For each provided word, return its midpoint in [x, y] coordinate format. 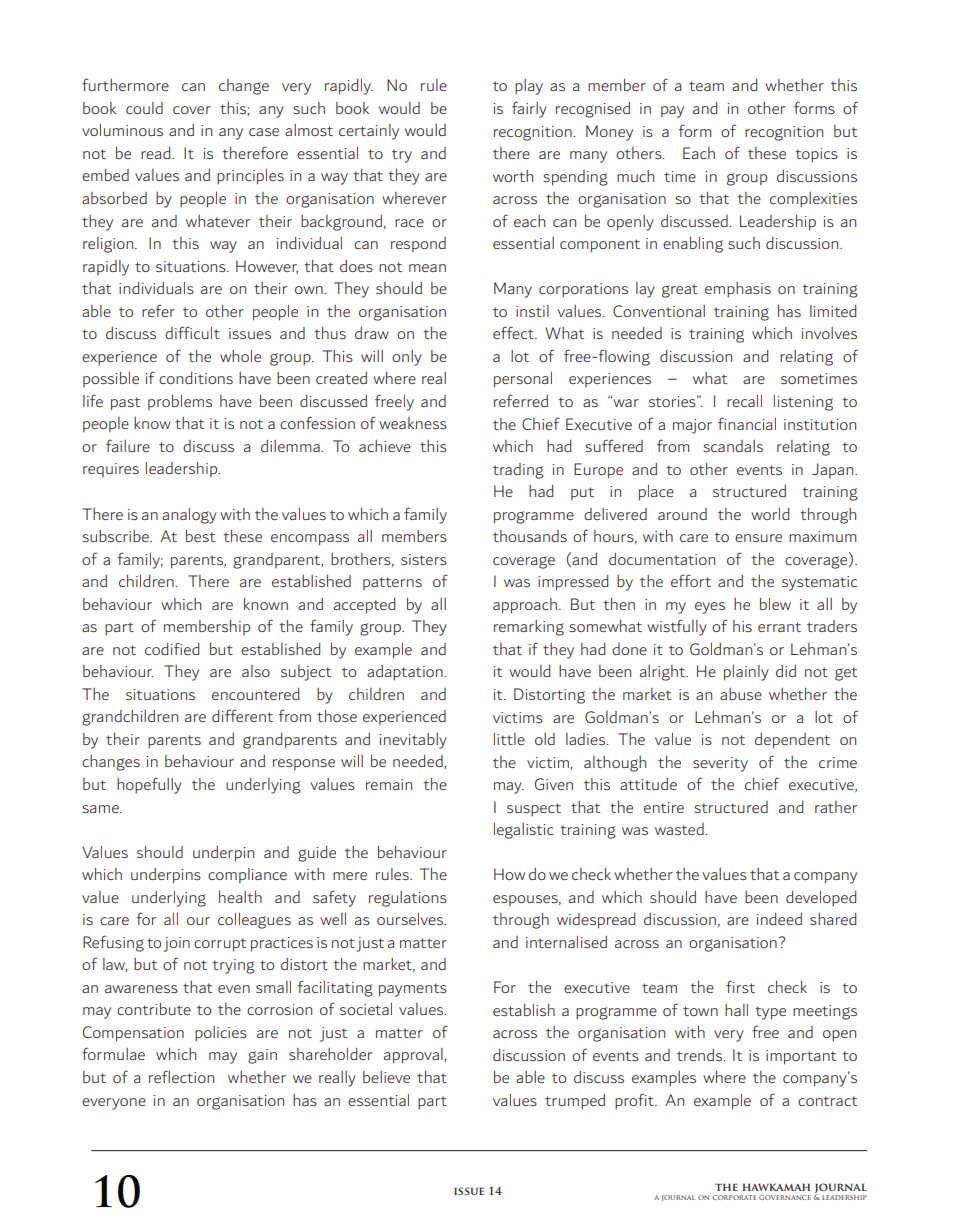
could [144, 108]
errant [779, 627]
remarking [529, 628]
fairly [529, 109]
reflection [181, 1076]
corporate [734, 1197]
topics [816, 155]
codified [172, 648]
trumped [575, 1101]
